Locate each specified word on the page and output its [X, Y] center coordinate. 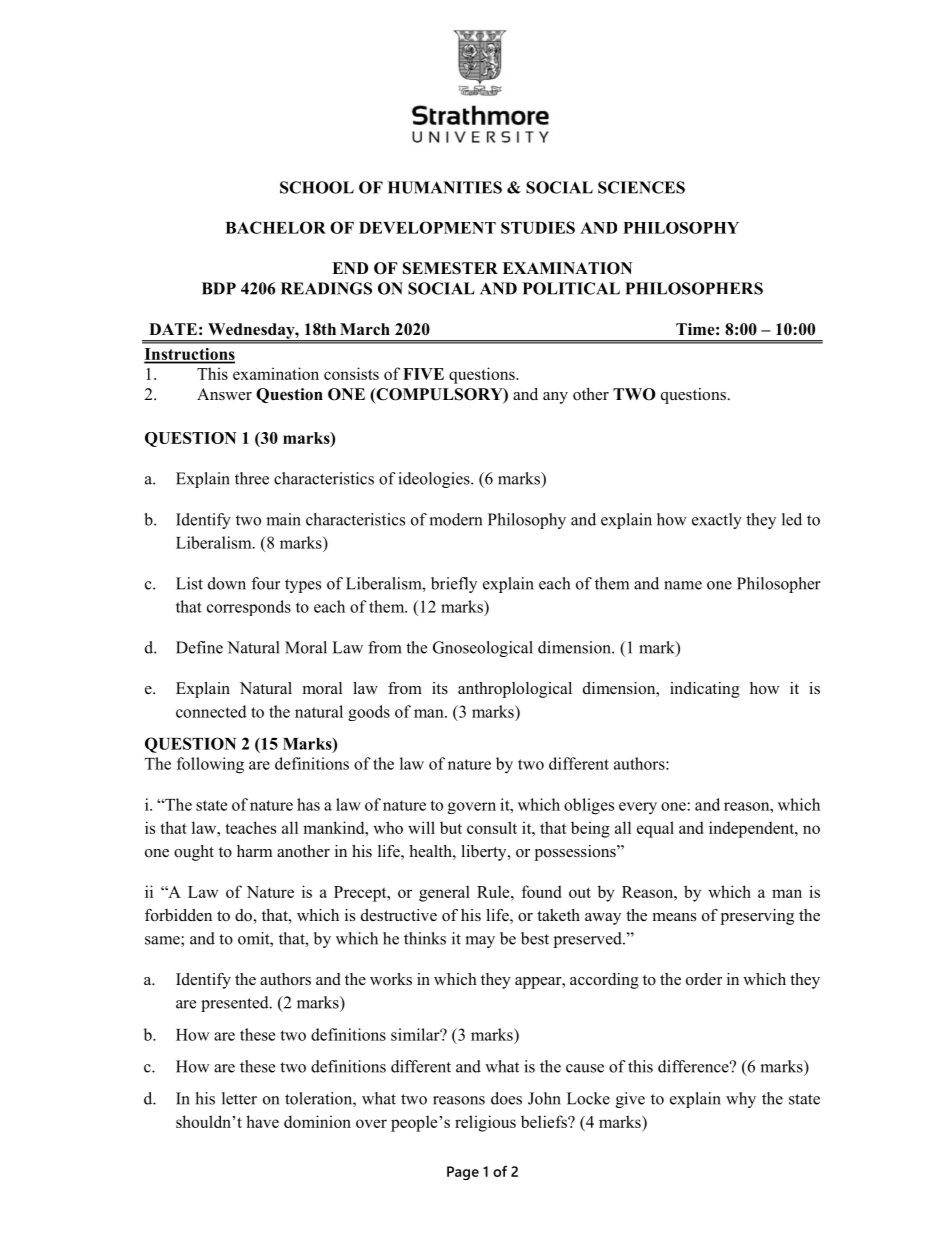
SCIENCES [641, 187]
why [741, 1100]
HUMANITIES [445, 187]
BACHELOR [275, 227]
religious [485, 1123]
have [262, 1121]
